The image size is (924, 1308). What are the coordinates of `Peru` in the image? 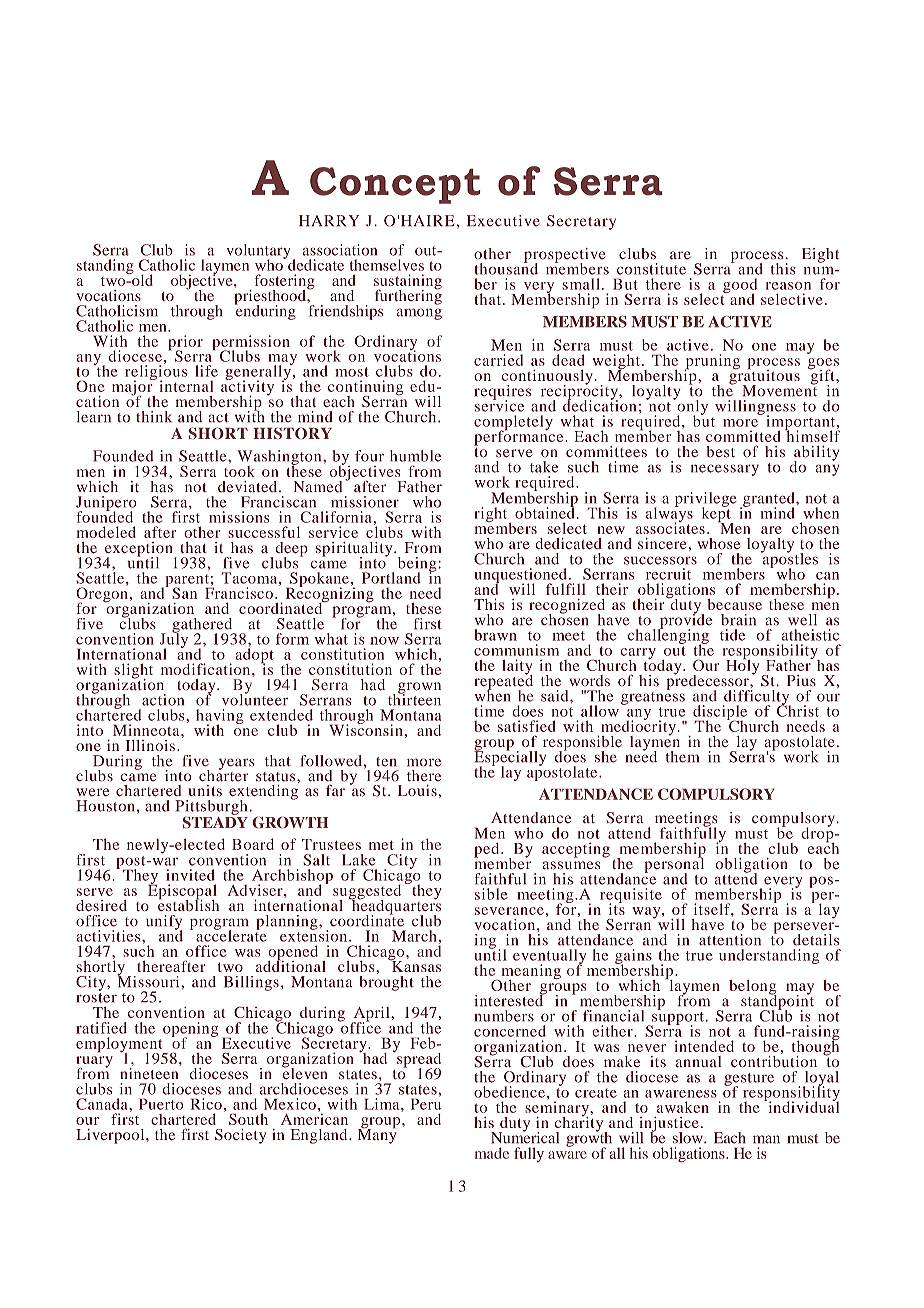 It's located at (426, 1103).
